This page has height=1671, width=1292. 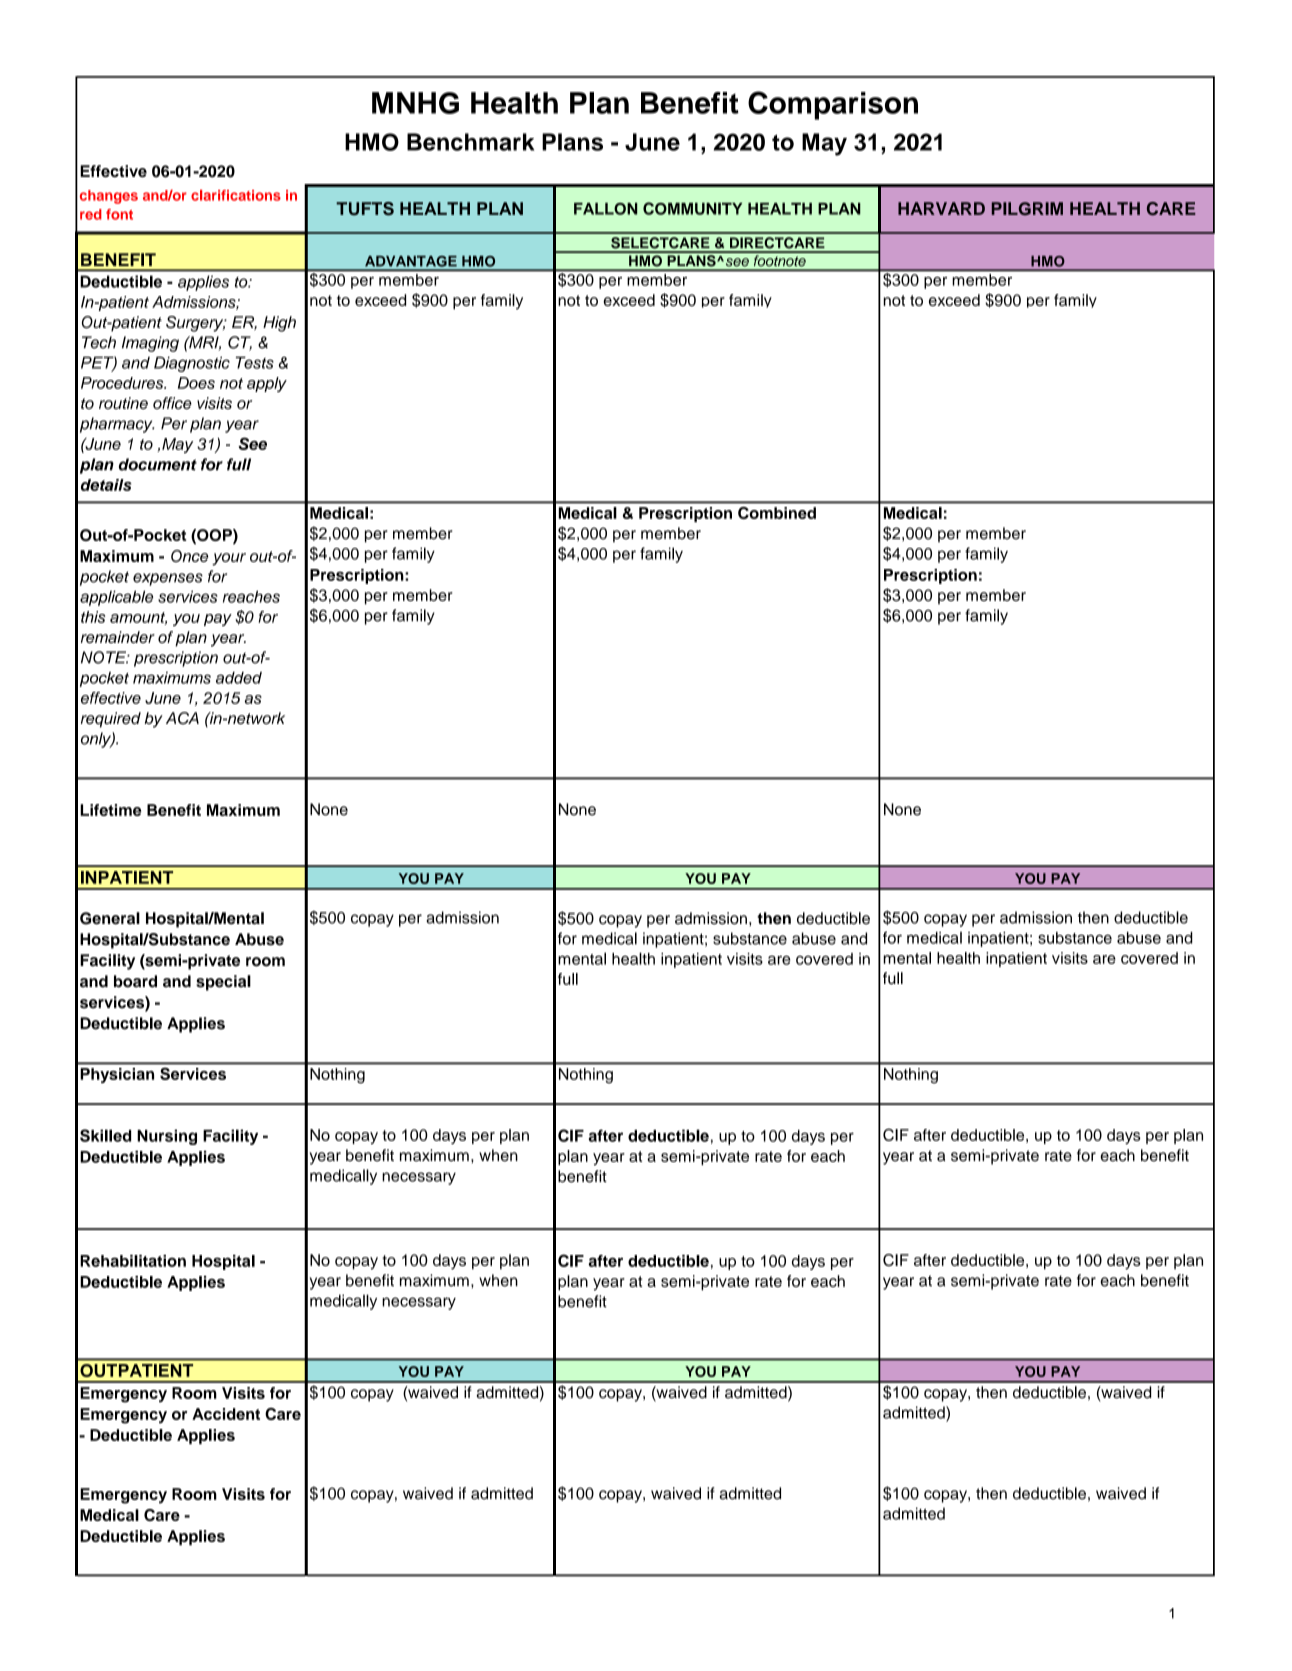 What do you see at coordinates (470, 142) in the page?
I see `Benchmark` at bounding box center [470, 142].
